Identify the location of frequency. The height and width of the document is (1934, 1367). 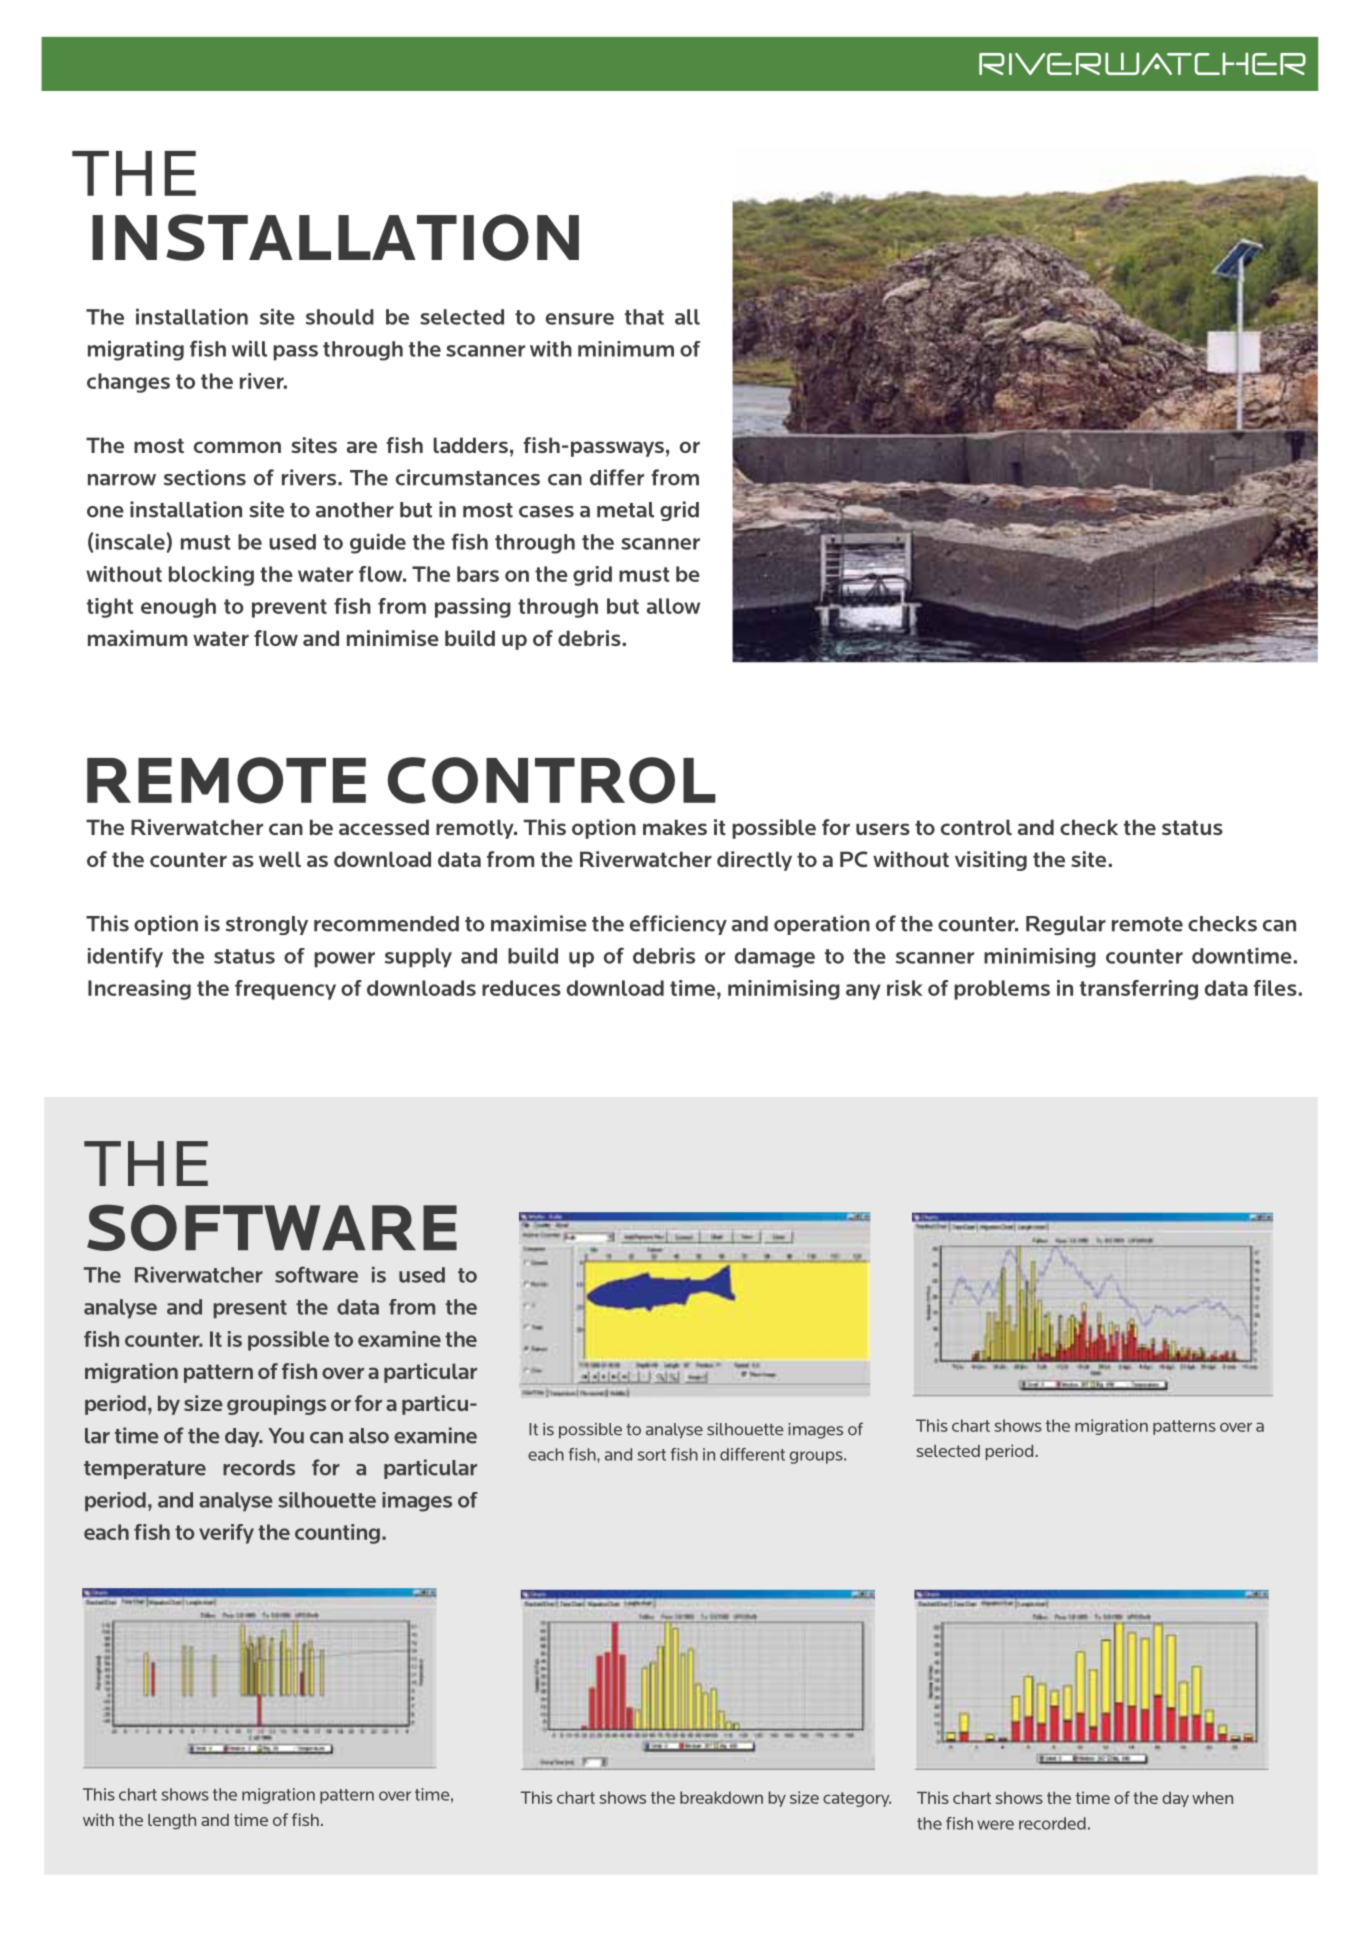
(285, 990).
